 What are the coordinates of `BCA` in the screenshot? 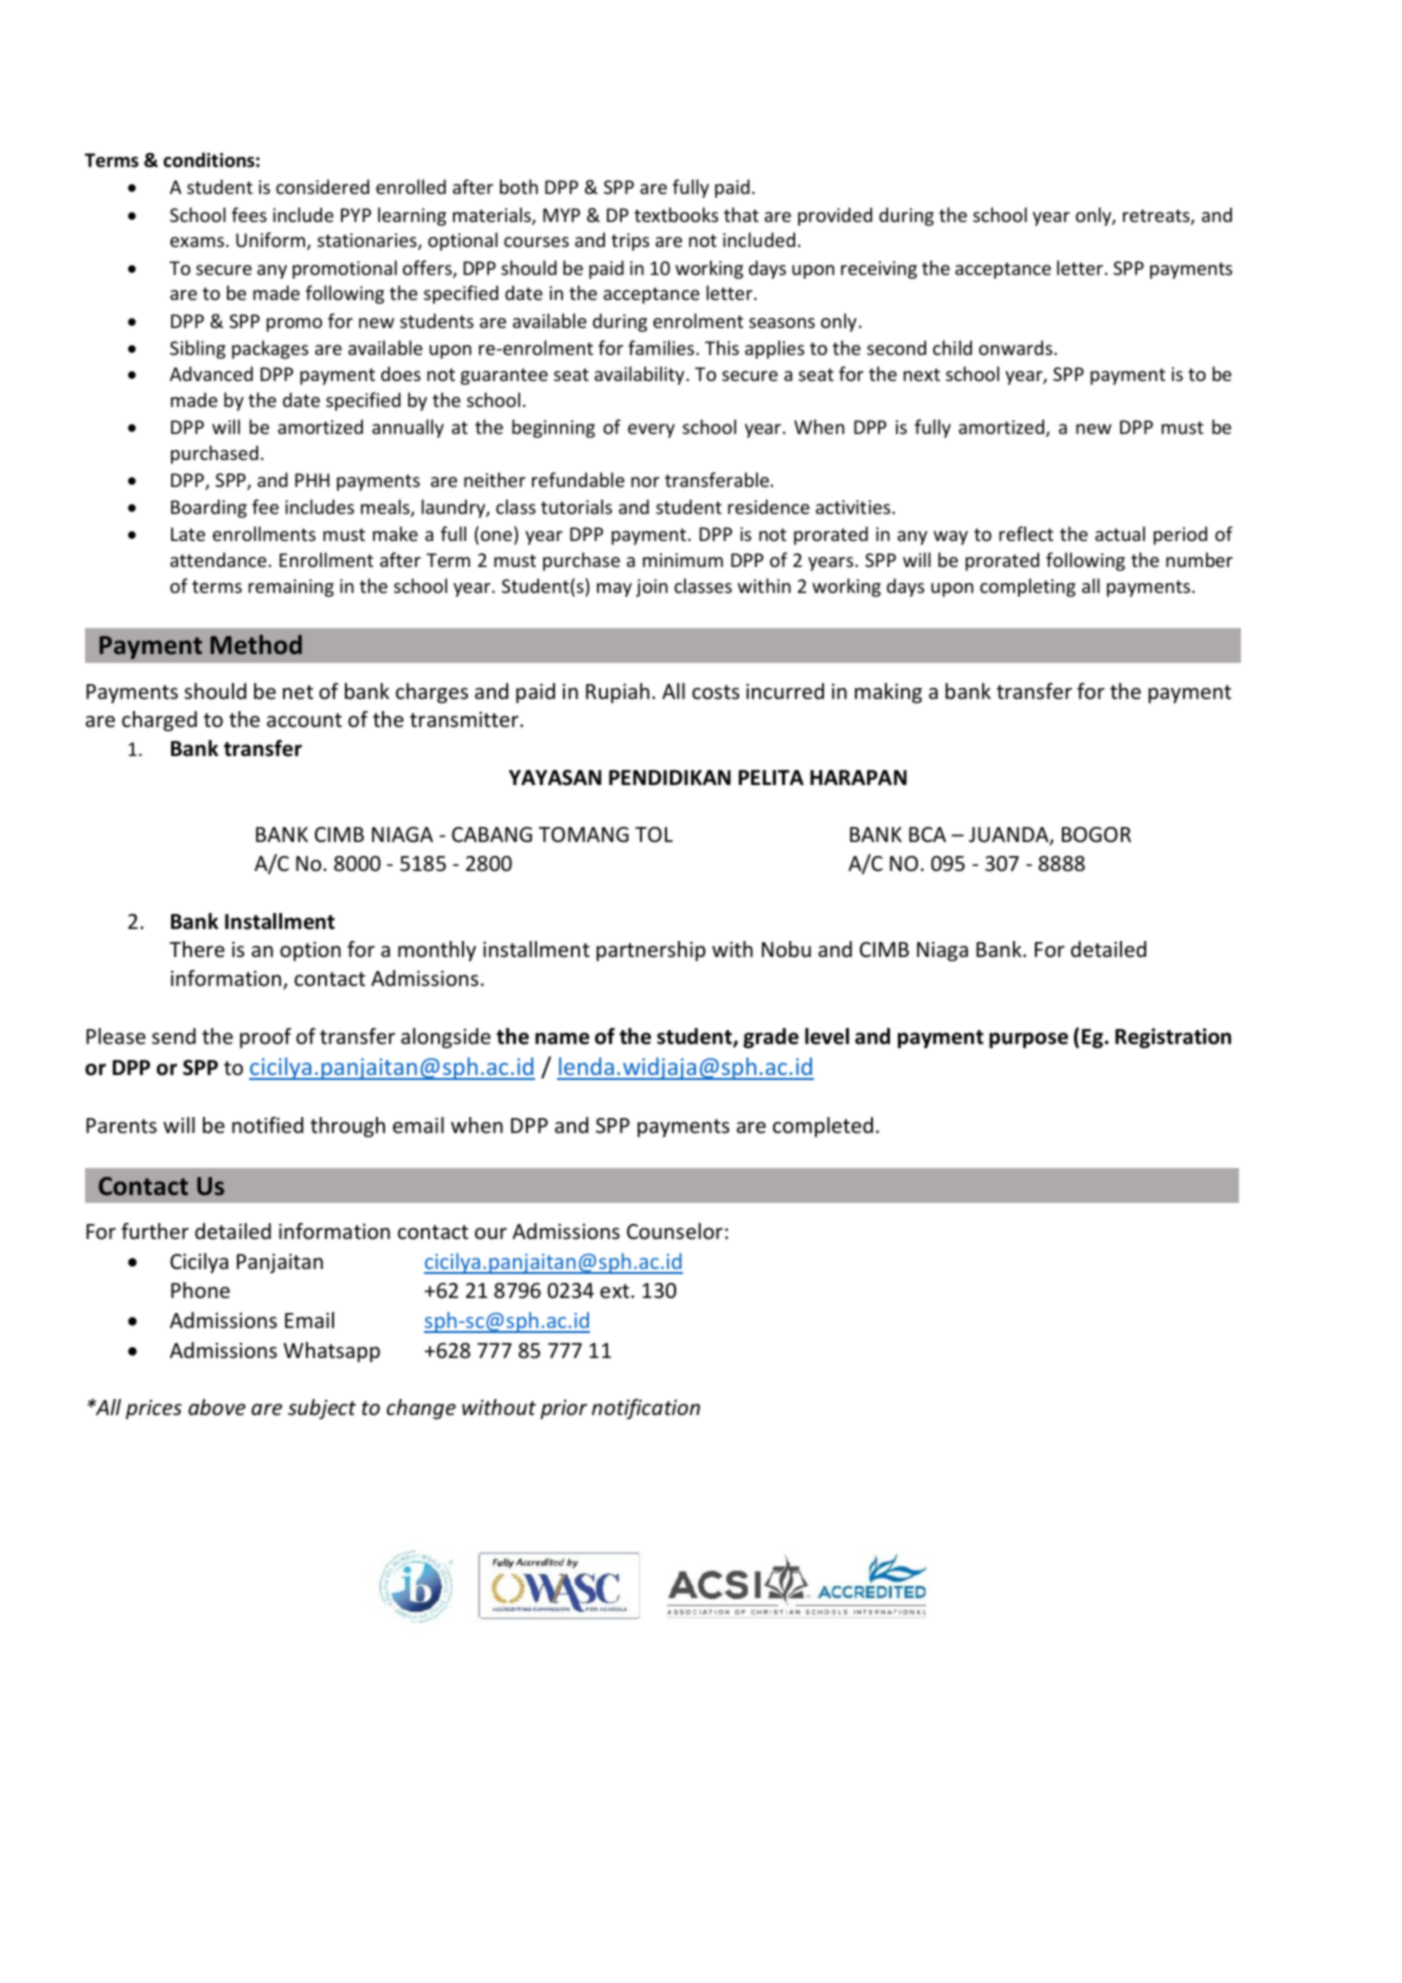 It's located at (927, 834).
